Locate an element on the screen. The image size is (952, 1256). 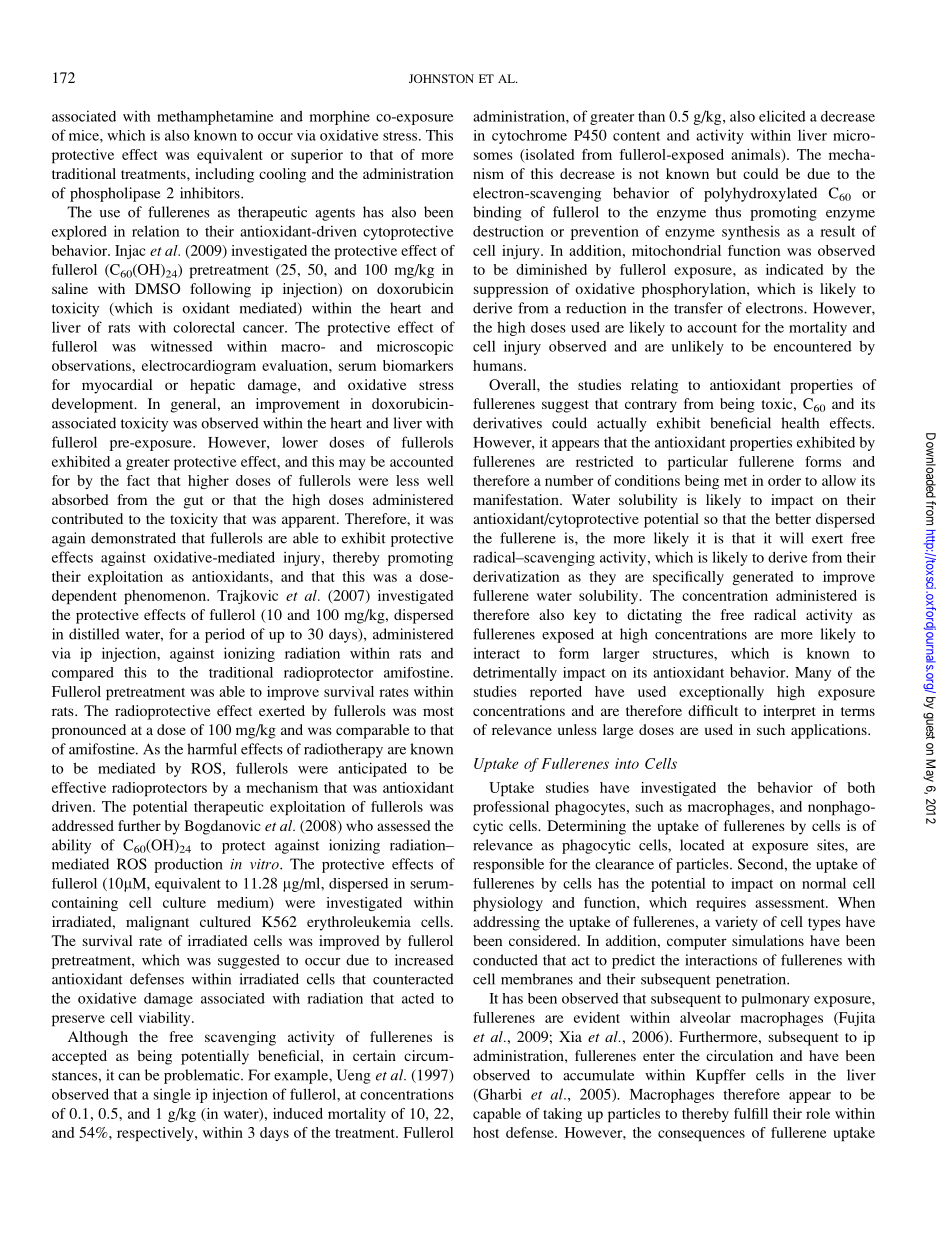
encountered is located at coordinates (813, 346).
